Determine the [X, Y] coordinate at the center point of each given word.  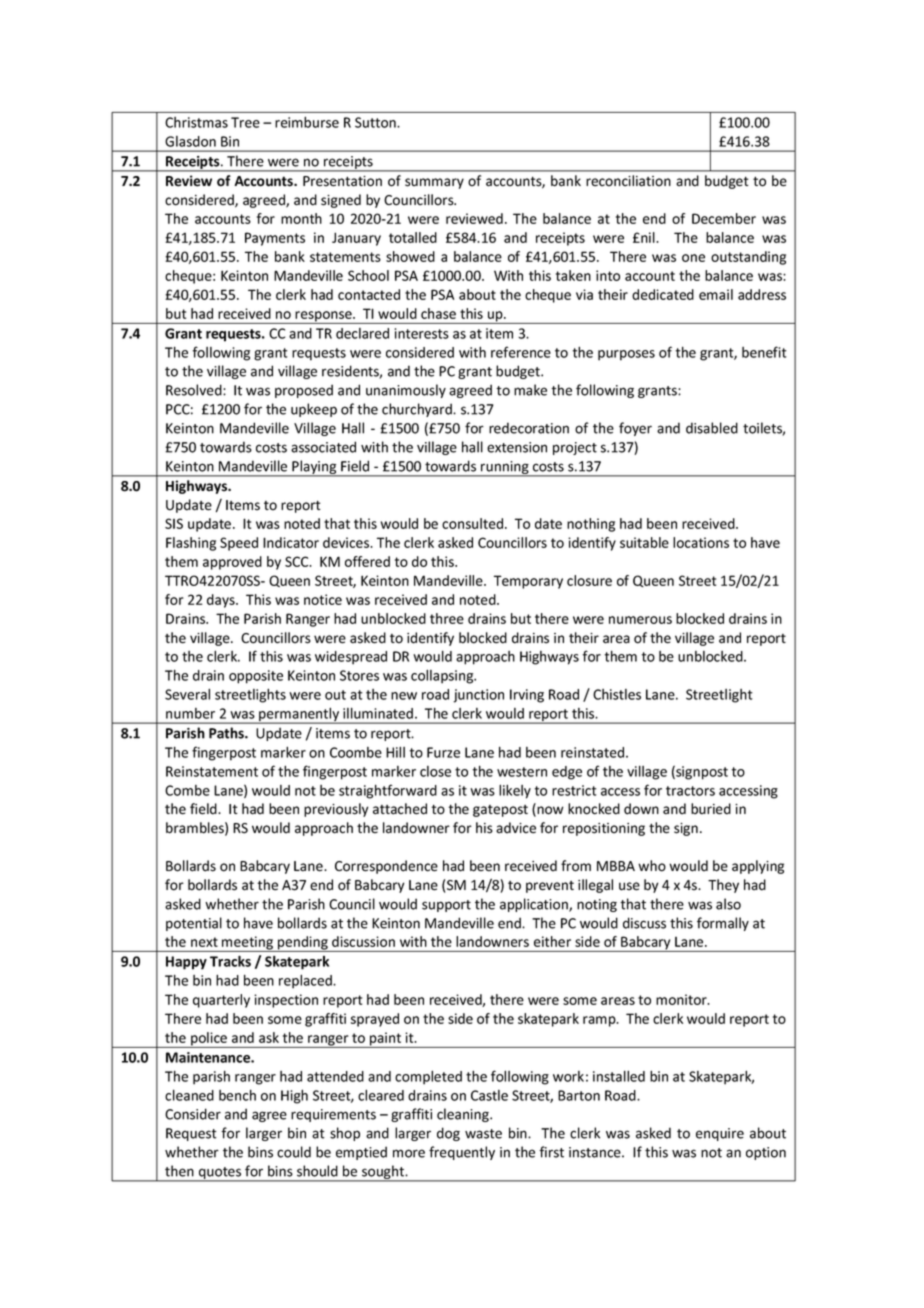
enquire [720, 1134]
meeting [247, 944]
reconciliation [628, 181]
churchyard [418, 410]
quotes [220, 1174]
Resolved [195, 390]
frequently [462, 1153]
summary [434, 183]
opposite [256, 677]
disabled [712, 428]
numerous [640, 620]
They [723, 886]
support [446, 906]
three [447, 618]
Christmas [196, 122]
